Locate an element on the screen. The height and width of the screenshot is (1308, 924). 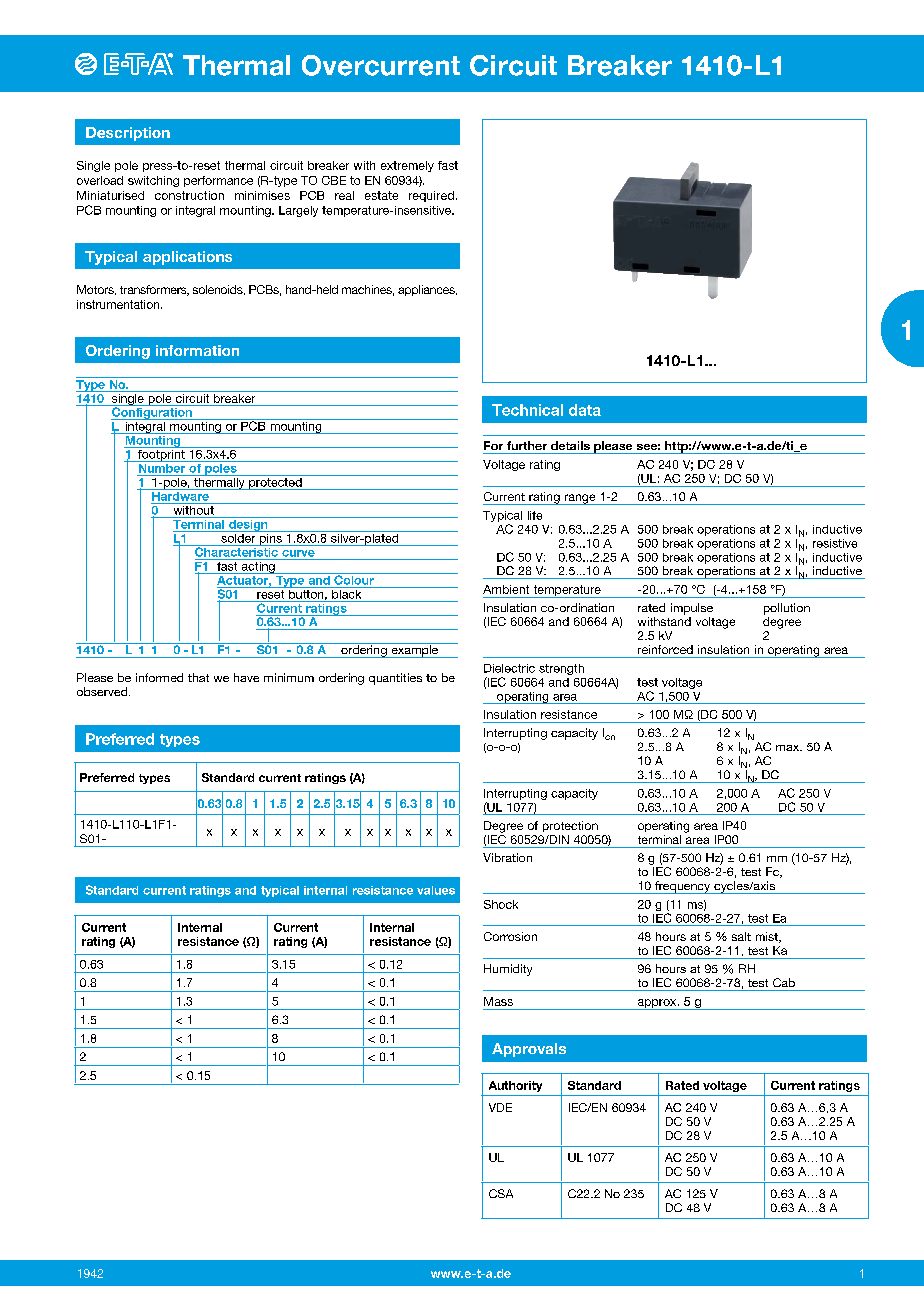
frequency is located at coordinates (683, 887).
